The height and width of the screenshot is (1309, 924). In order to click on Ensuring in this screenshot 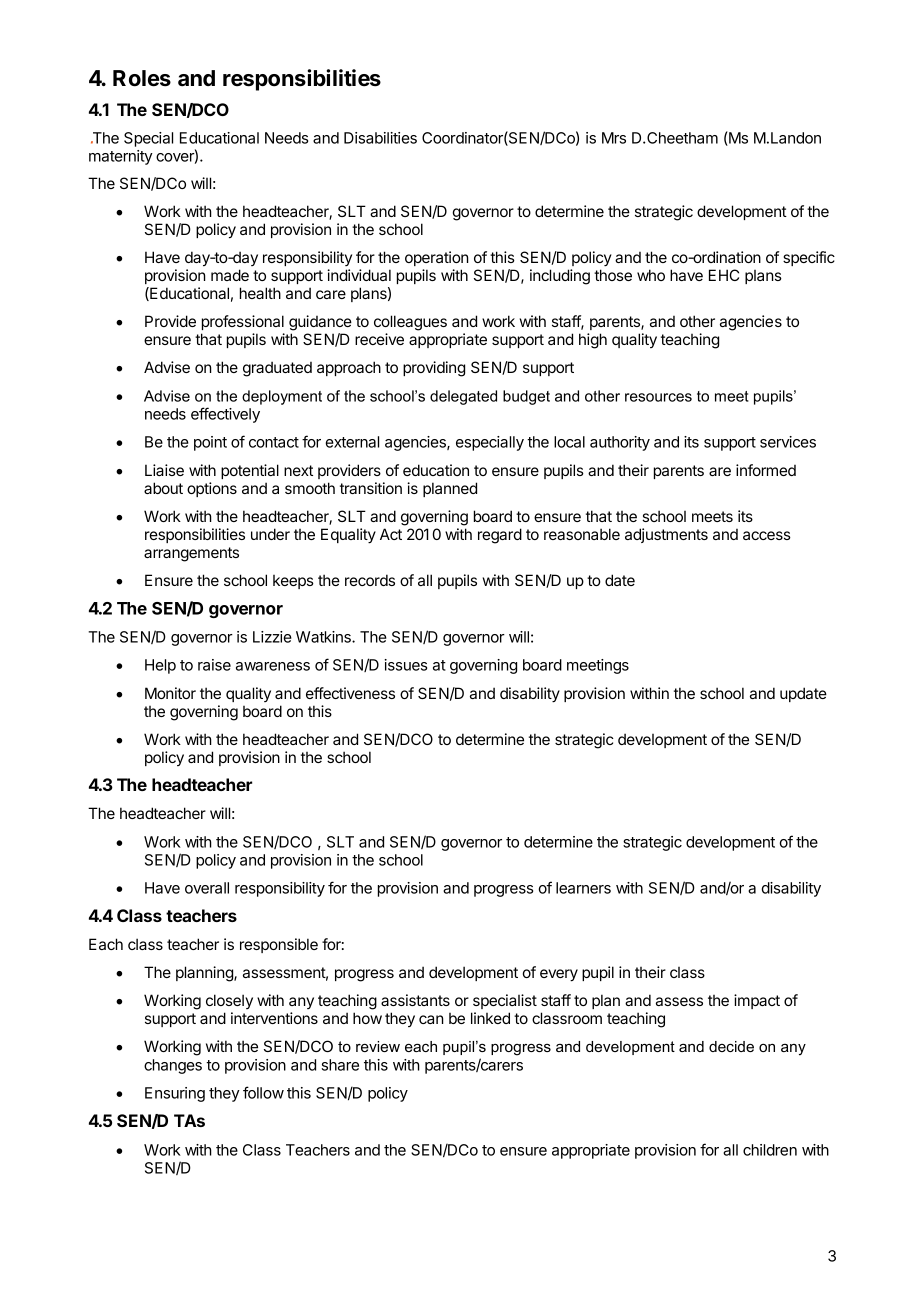, I will do `click(175, 1094)`.
